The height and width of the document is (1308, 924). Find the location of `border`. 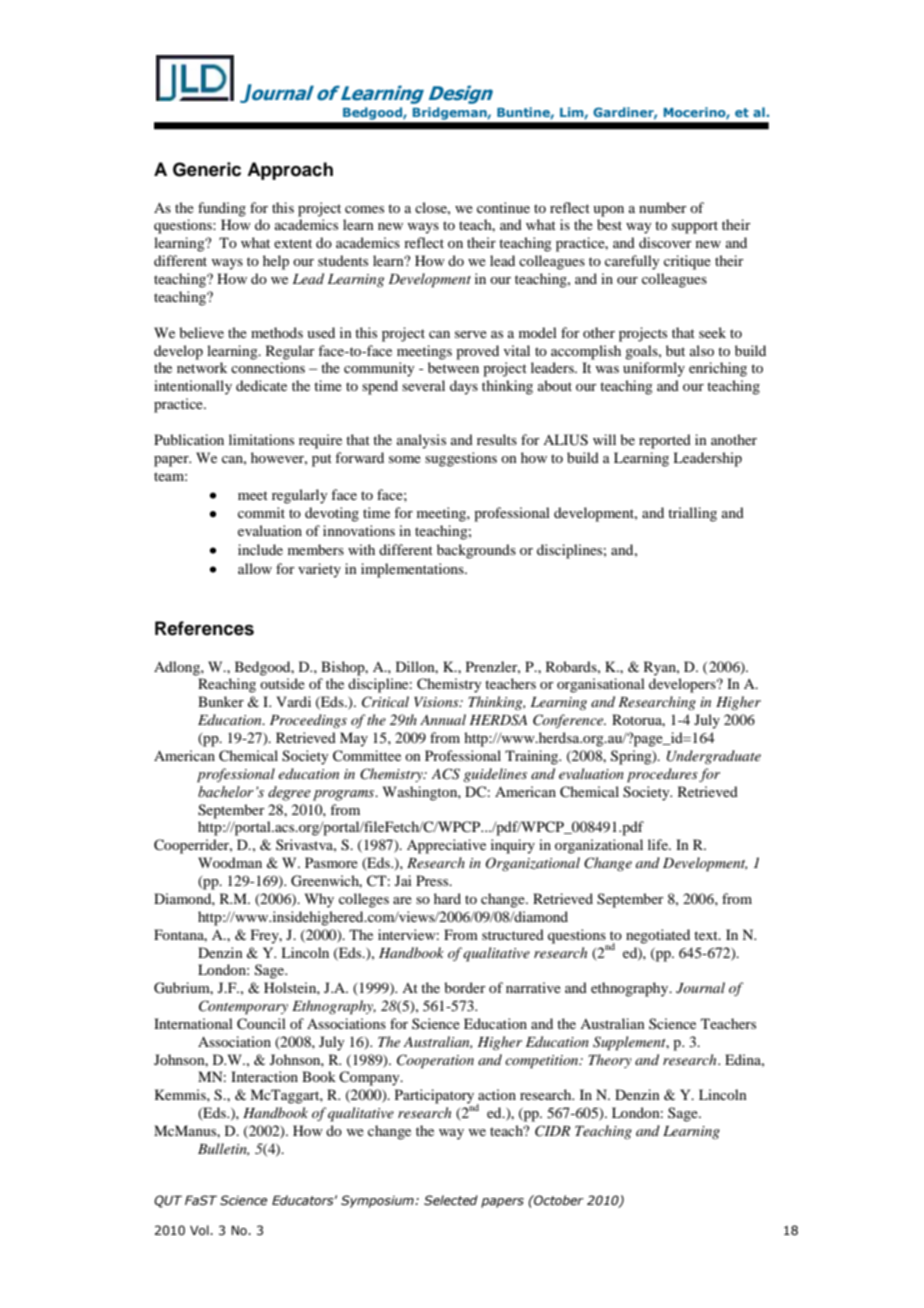

border is located at coordinates (465, 987).
